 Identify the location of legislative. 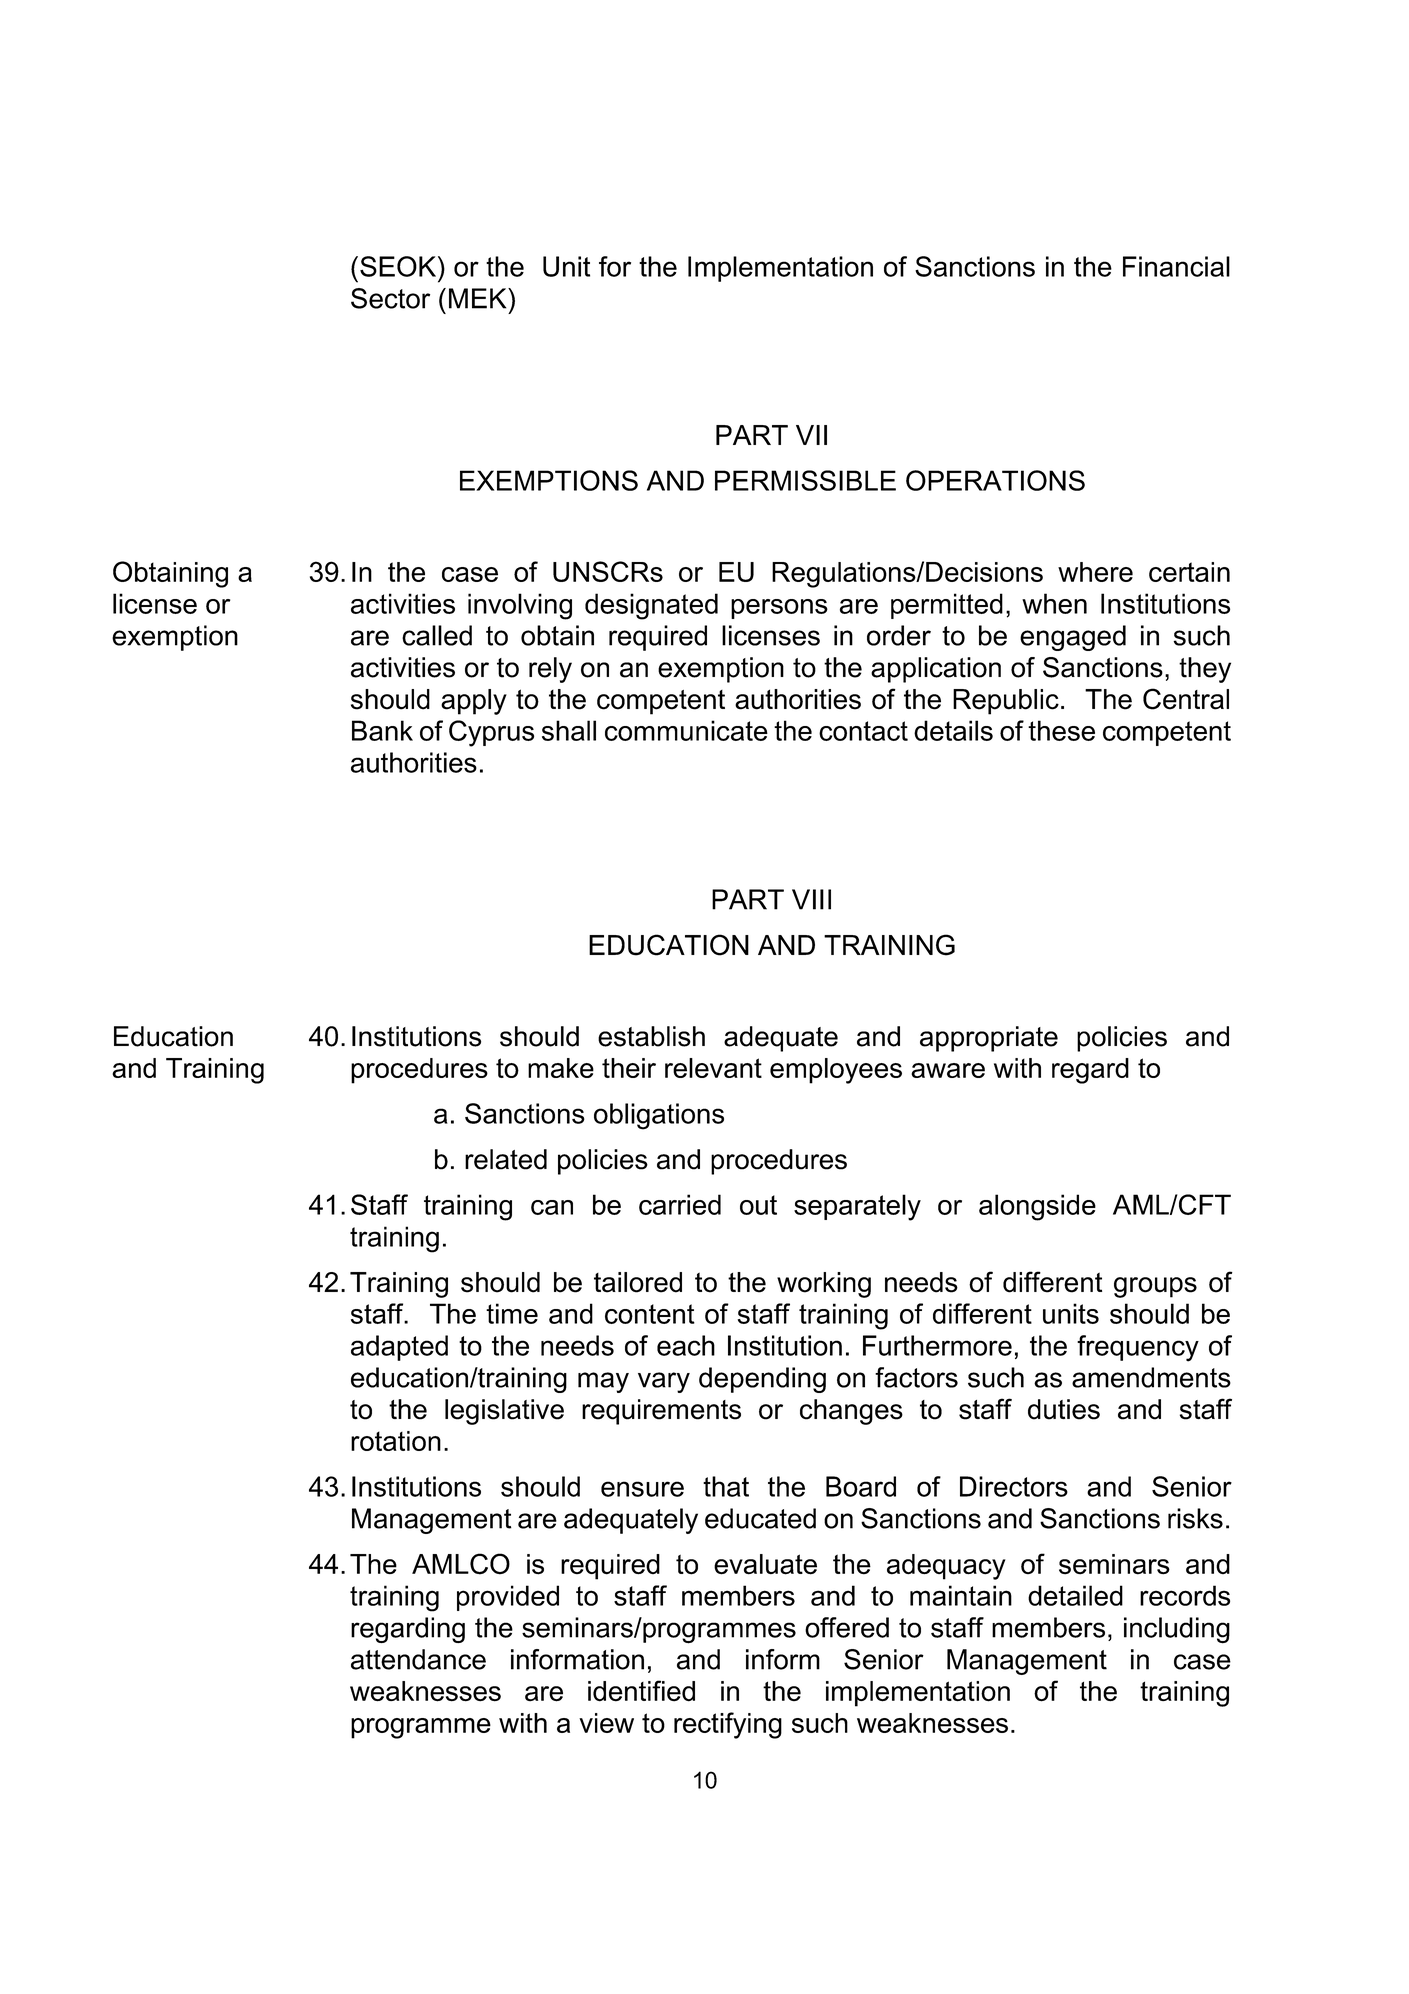
(504, 1412).
